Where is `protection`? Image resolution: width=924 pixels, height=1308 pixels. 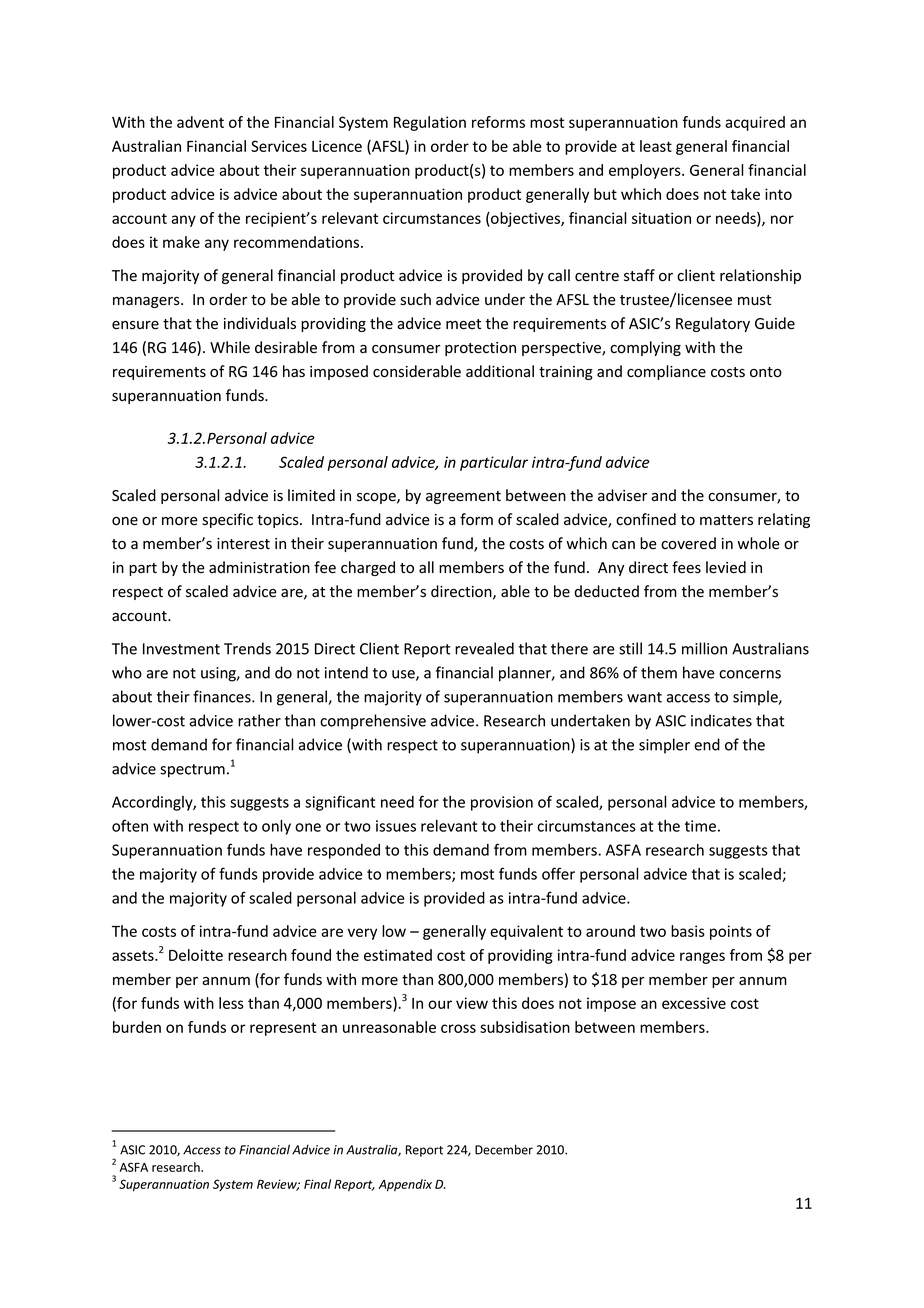 protection is located at coordinates (480, 349).
